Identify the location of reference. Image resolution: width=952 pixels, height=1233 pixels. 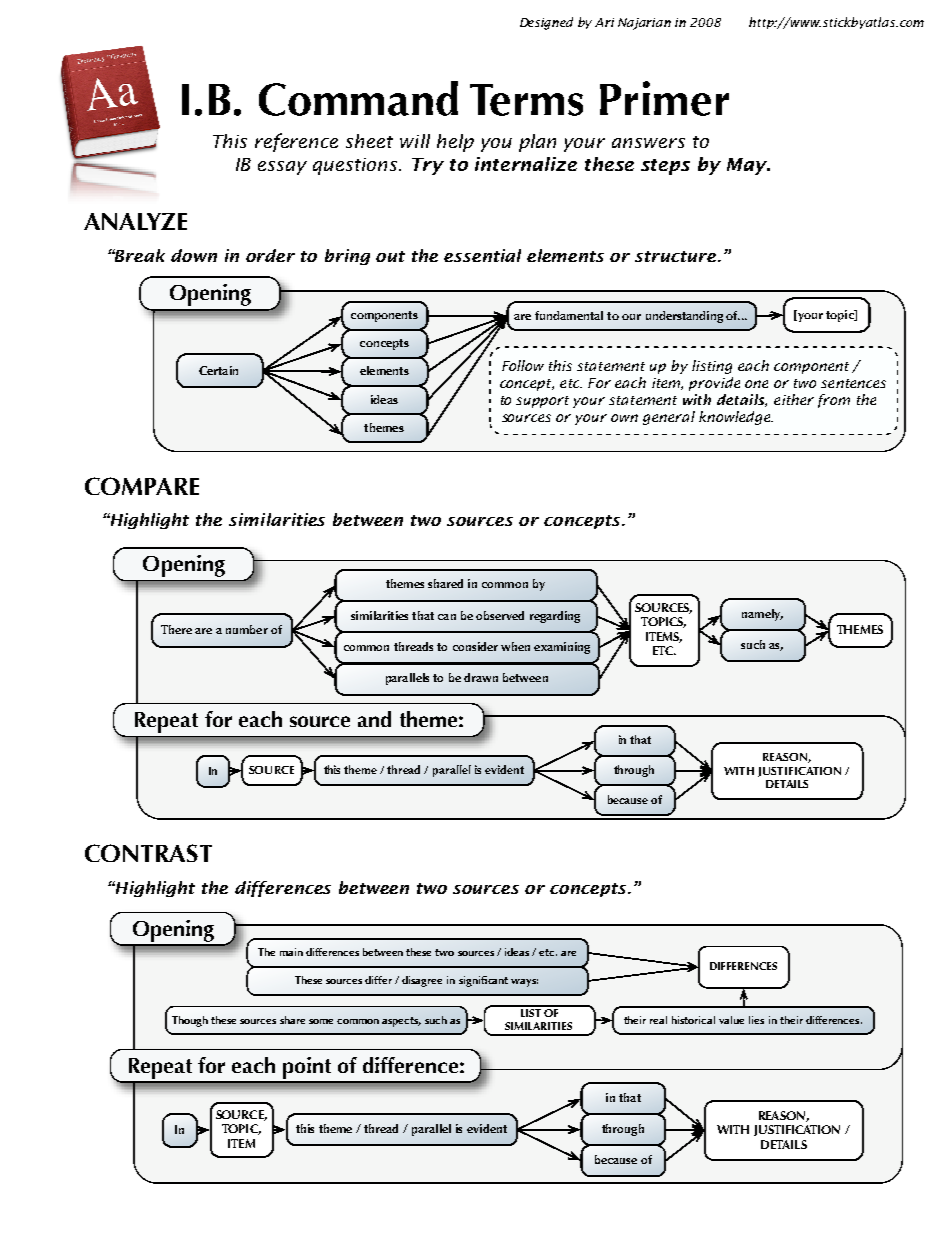
(296, 142).
